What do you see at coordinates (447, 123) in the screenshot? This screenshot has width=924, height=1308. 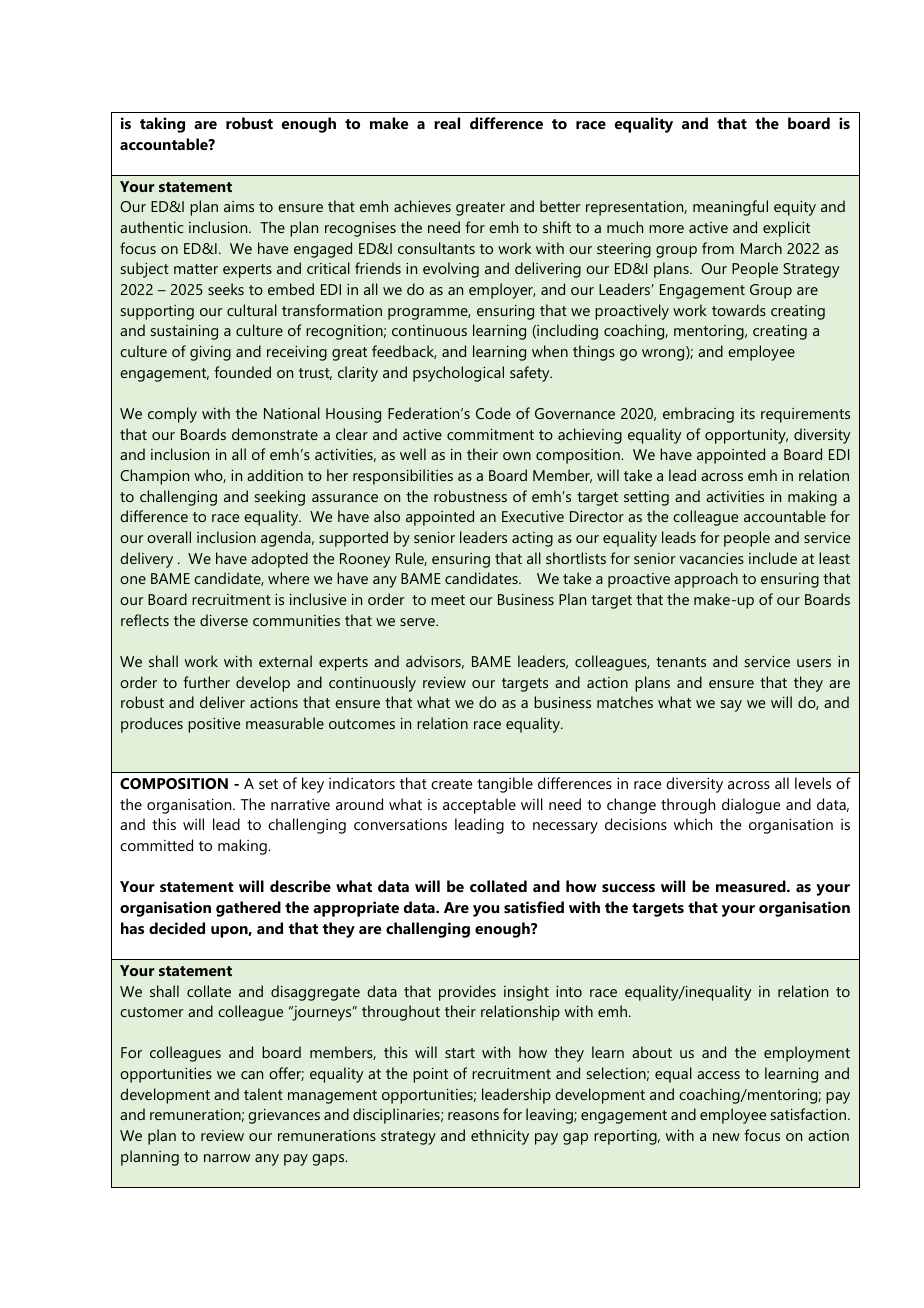 I see `real` at bounding box center [447, 123].
